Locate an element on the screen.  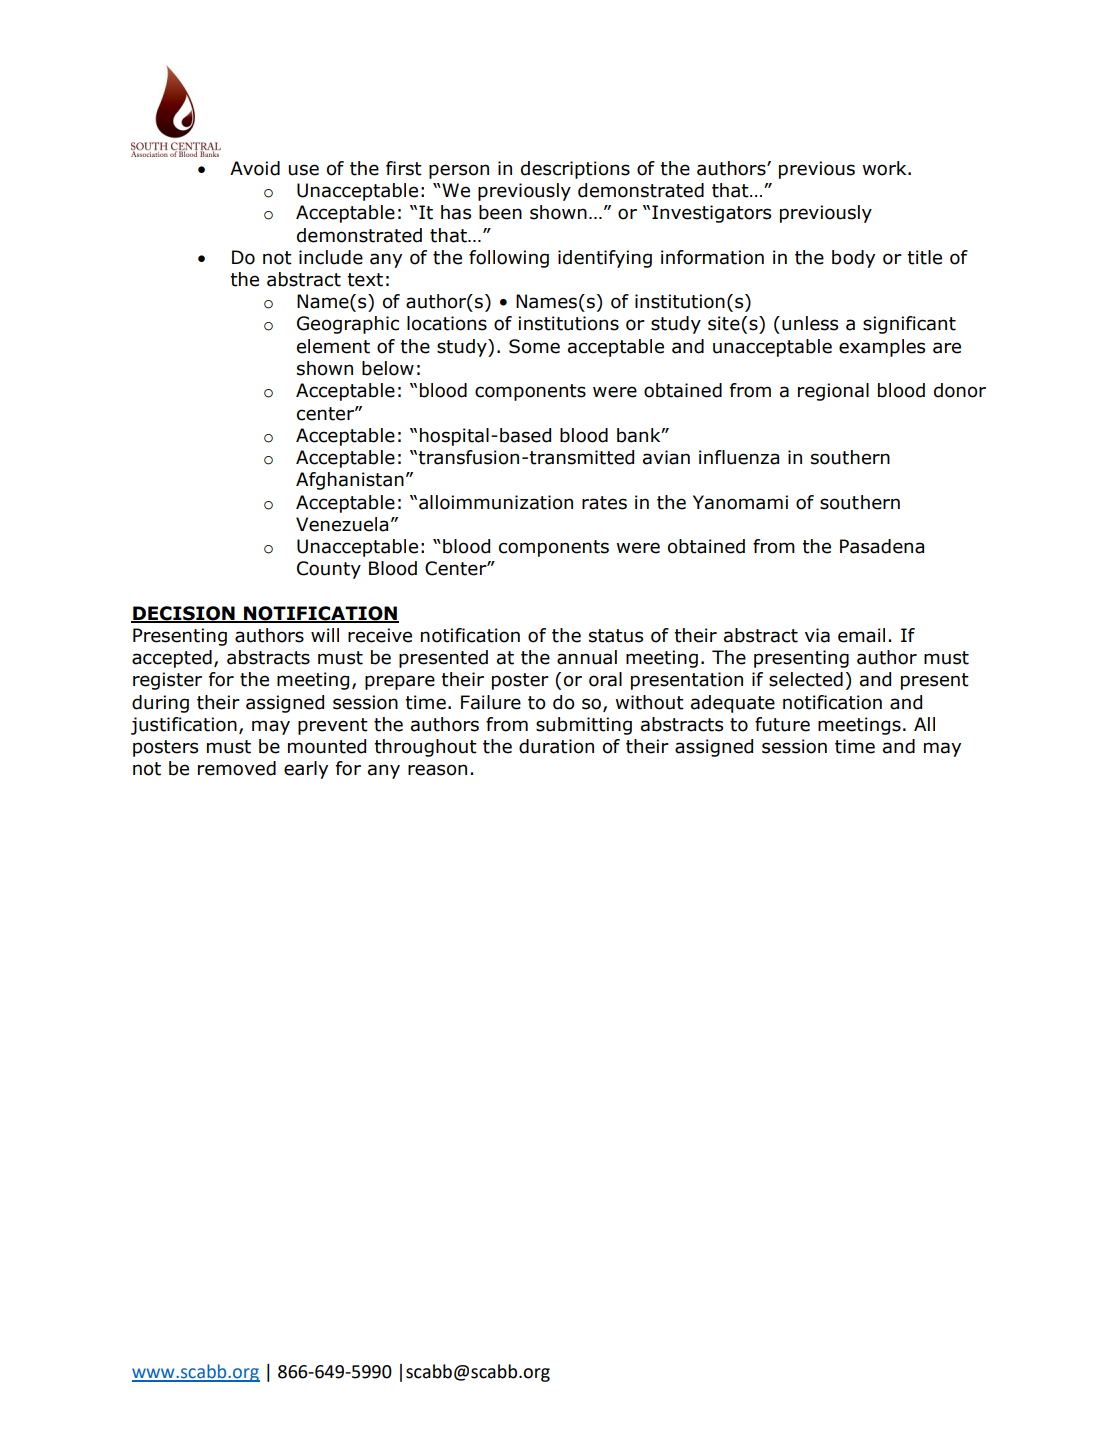
removed is located at coordinates (237, 768).
